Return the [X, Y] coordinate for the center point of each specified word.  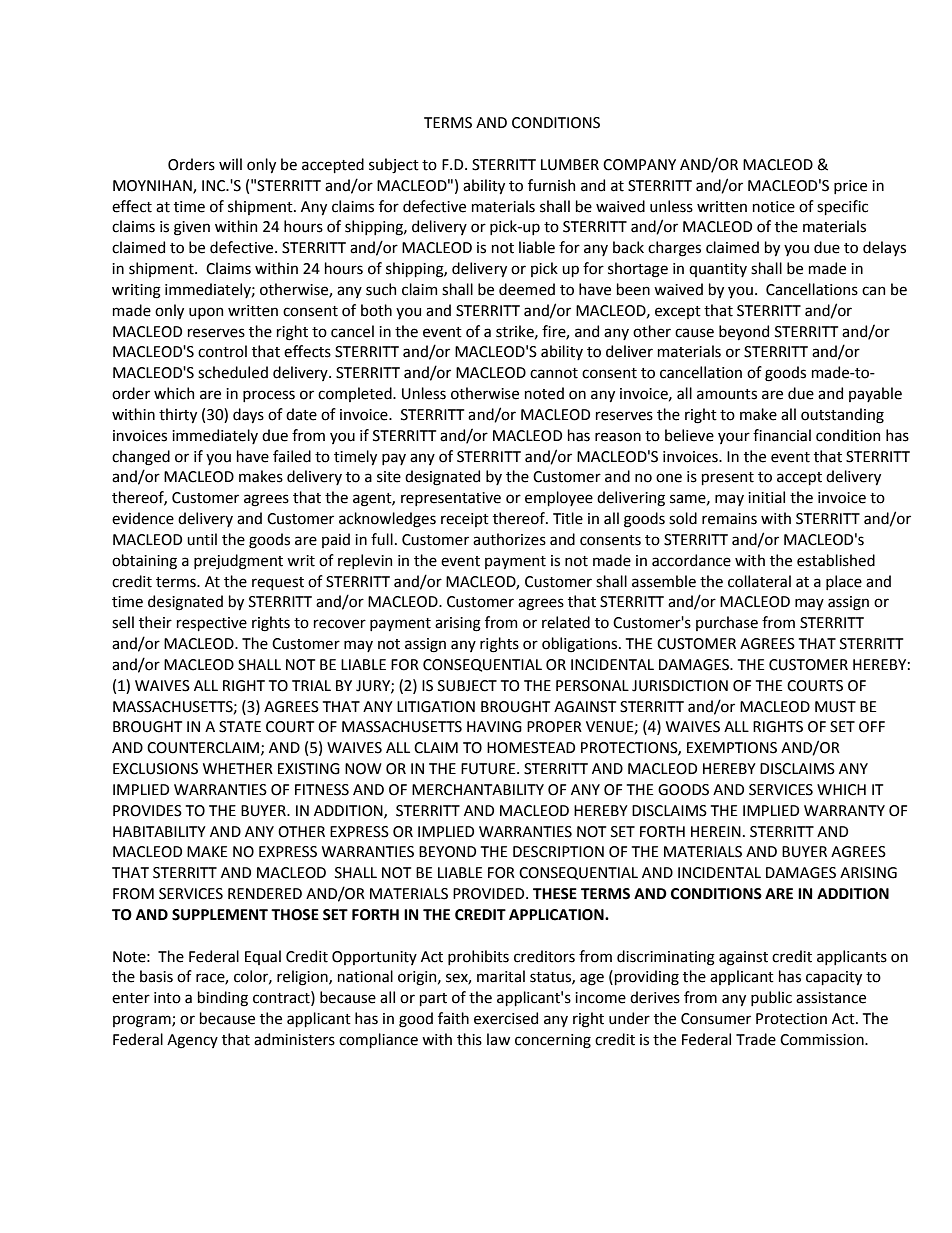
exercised [506, 1018]
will [230, 164]
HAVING [494, 727]
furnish [551, 185]
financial [782, 435]
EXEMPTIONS [732, 748]
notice [774, 207]
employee [559, 498]
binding [223, 999]
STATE [240, 727]
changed [141, 458]
